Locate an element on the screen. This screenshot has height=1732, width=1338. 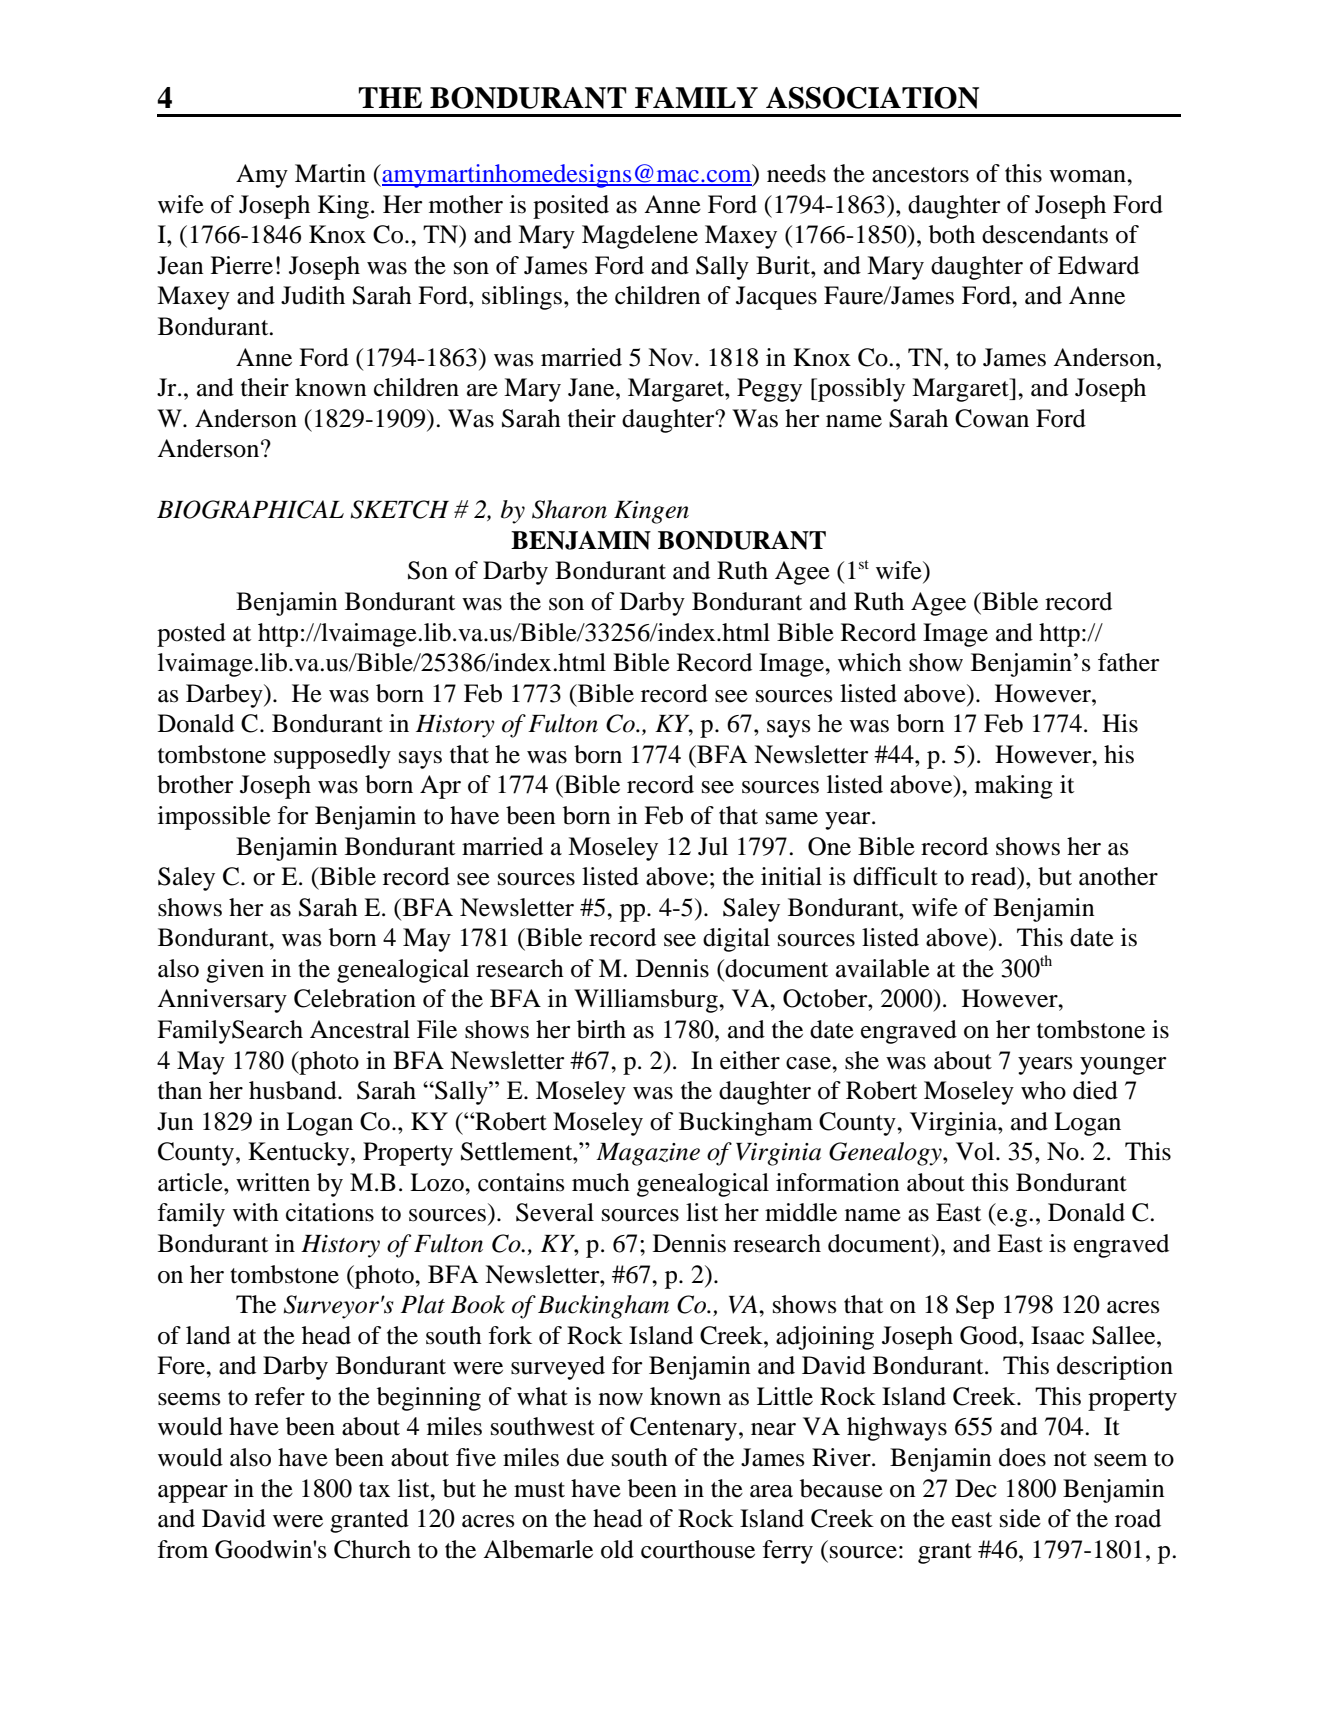
posited is located at coordinates (571, 207).
